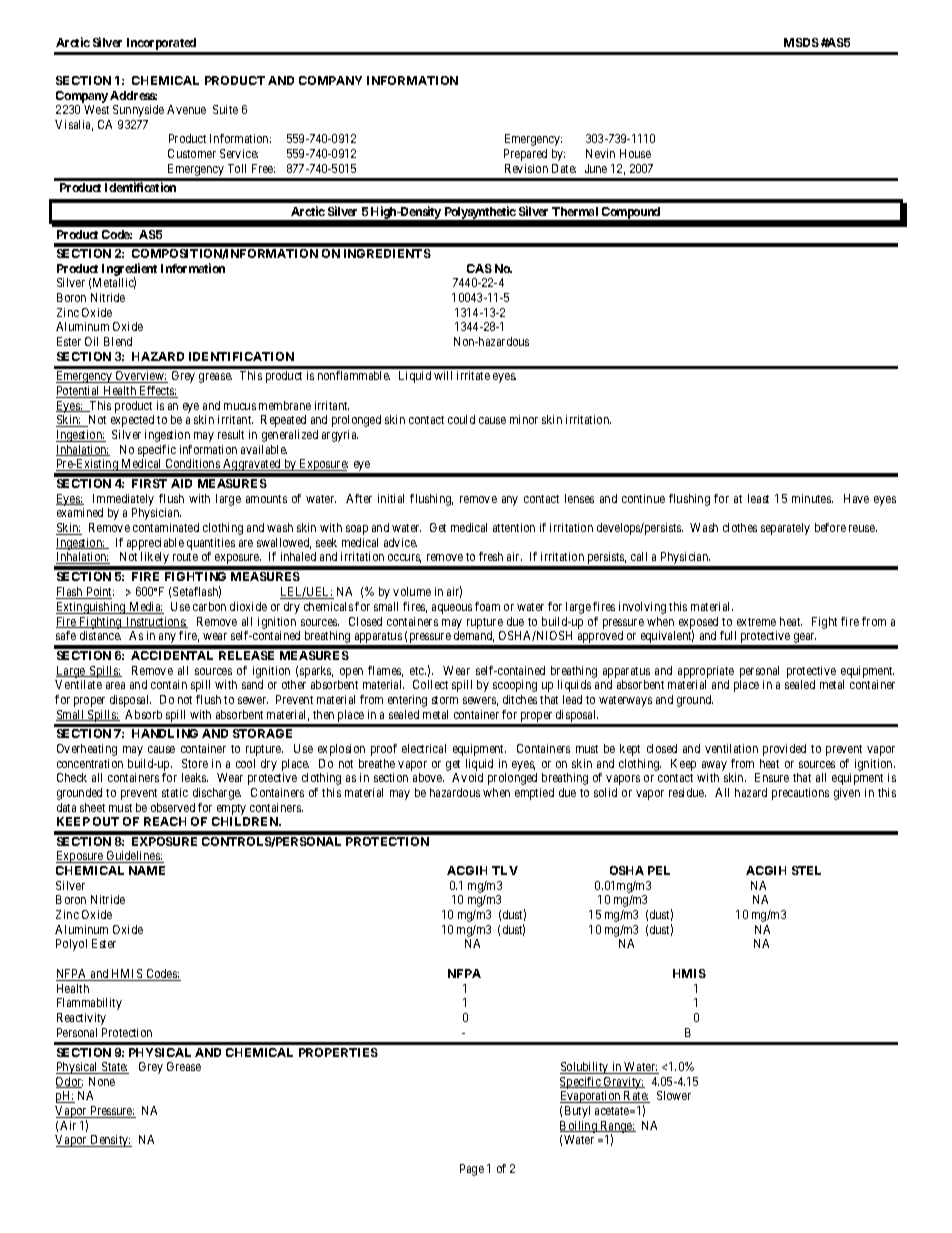 The image size is (952, 1233). I want to click on static, so click(175, 792).
